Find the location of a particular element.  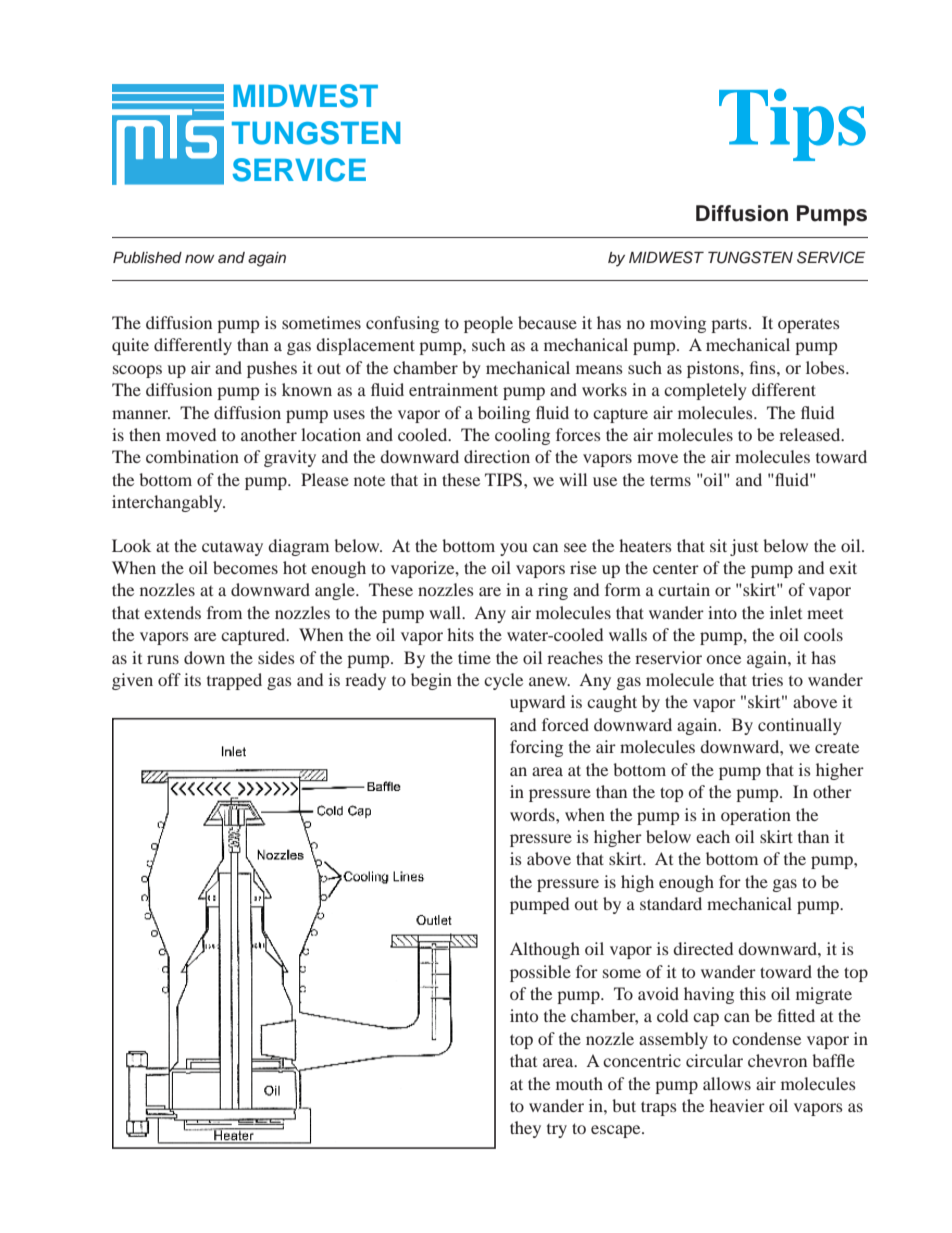

Published is located at coordinates (147, 258).
